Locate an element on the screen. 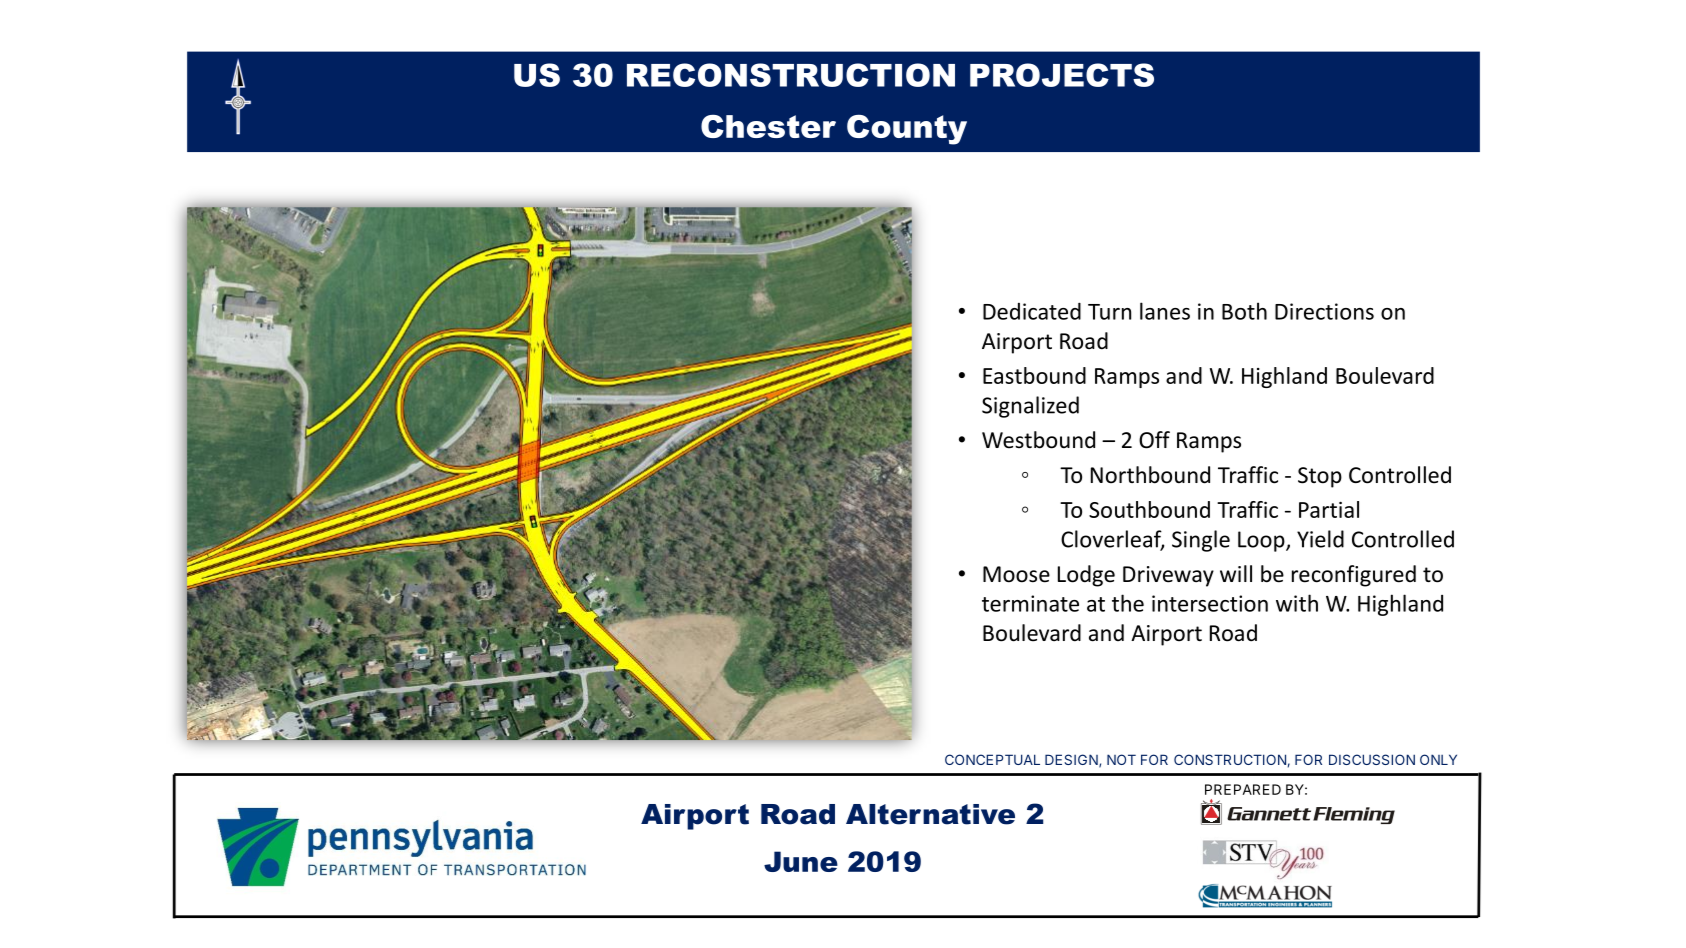 The height and width of the screenshot is (948, 1686). Turn is located at coordinates (1109, 312).
